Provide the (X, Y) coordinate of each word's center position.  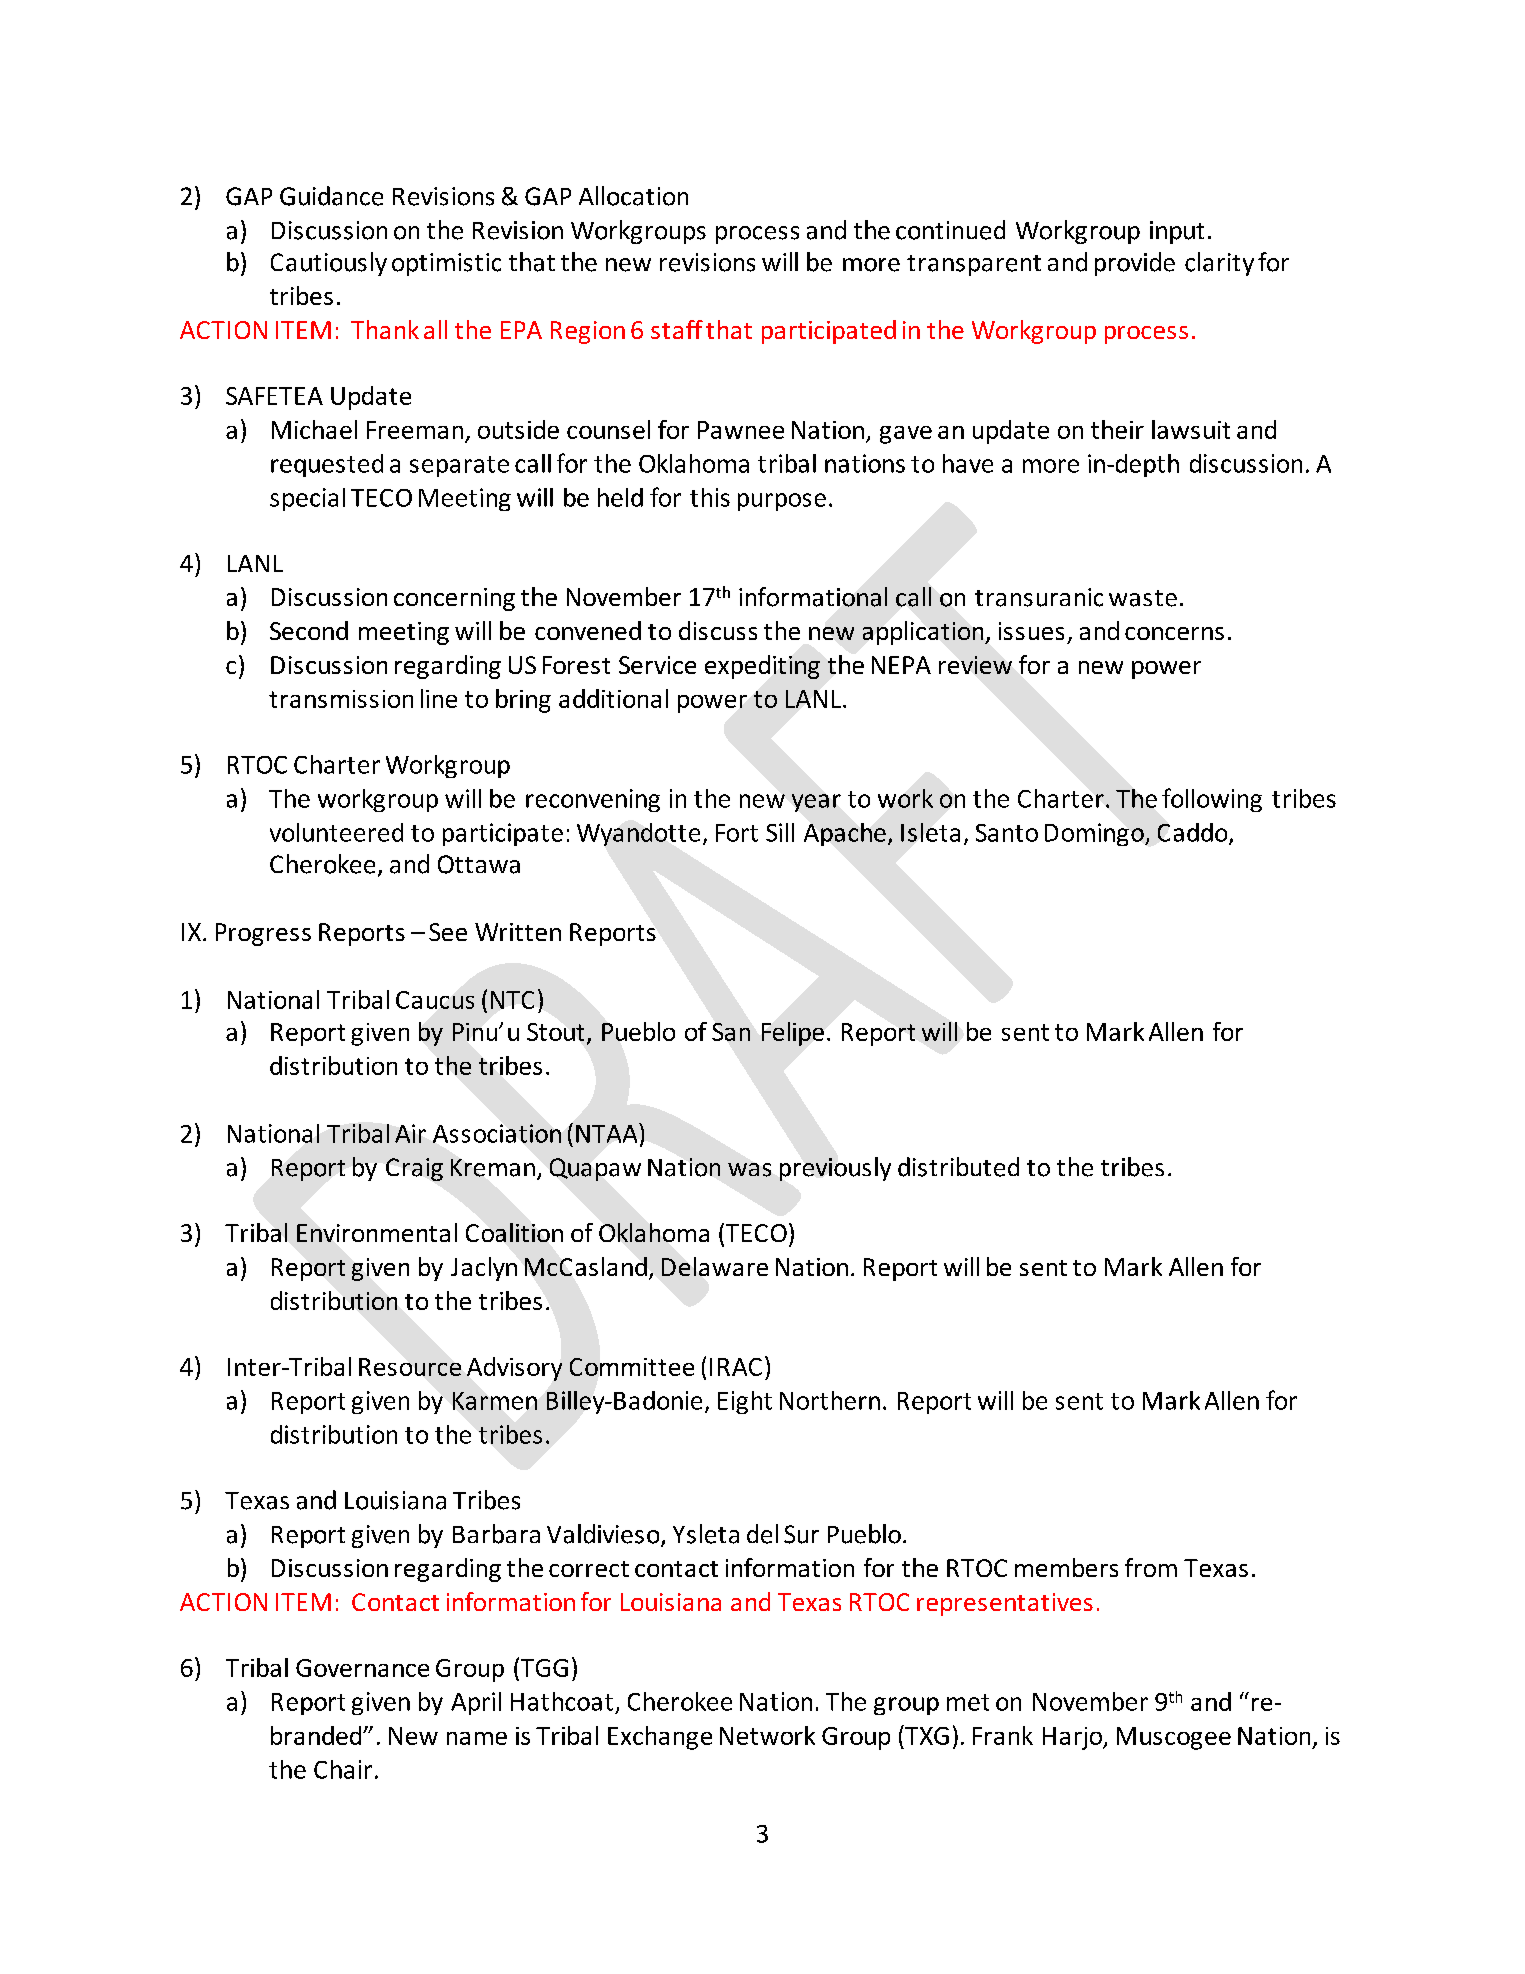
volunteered (336, 832)
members (1066, 1567)
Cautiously (329, 264)
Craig (414, 1169)
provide (1135, 264)
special (307, 499)
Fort (737, 833)
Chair (343, 1769)
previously (835, 1169)
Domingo (1095, 834)
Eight (745, 1402)
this (710, 497)
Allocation (633, 196)
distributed (958, 1167)
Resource (410, 1367)
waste (1143, 598)
